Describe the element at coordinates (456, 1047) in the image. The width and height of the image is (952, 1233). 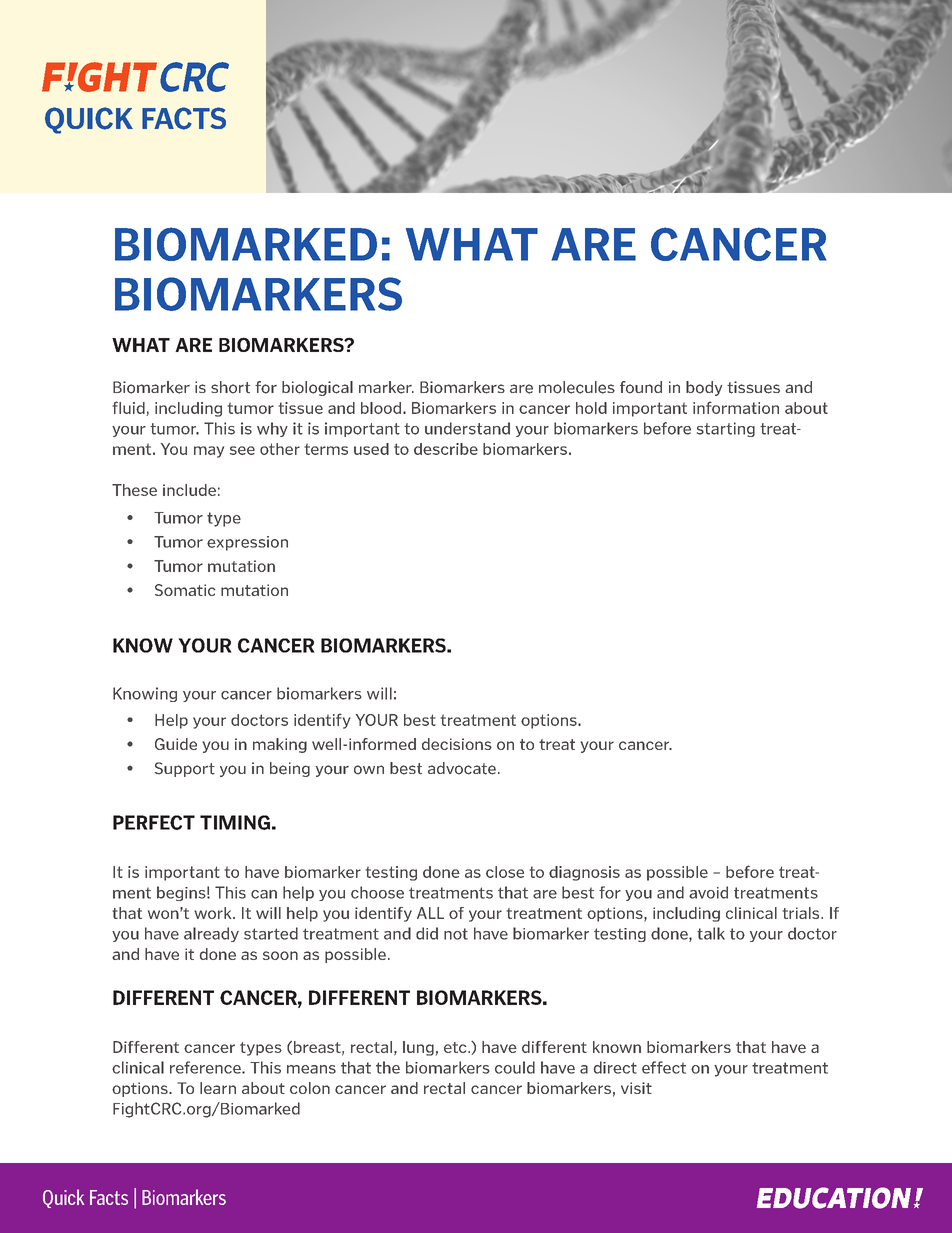
I see `etc` at that location.
